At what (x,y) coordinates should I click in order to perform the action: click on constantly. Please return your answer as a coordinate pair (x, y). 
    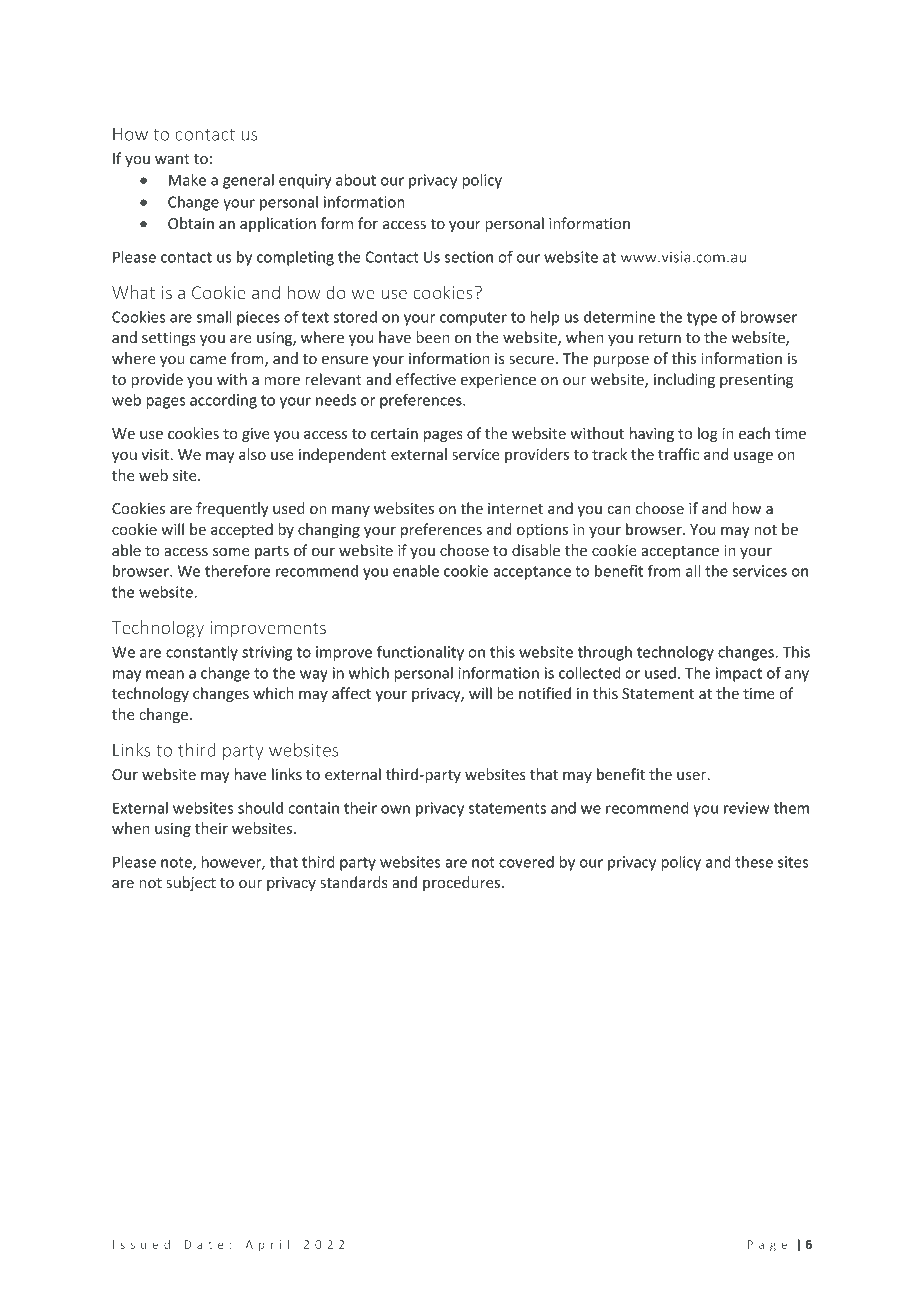
    Looking at the image, I should click on (202, 653).
